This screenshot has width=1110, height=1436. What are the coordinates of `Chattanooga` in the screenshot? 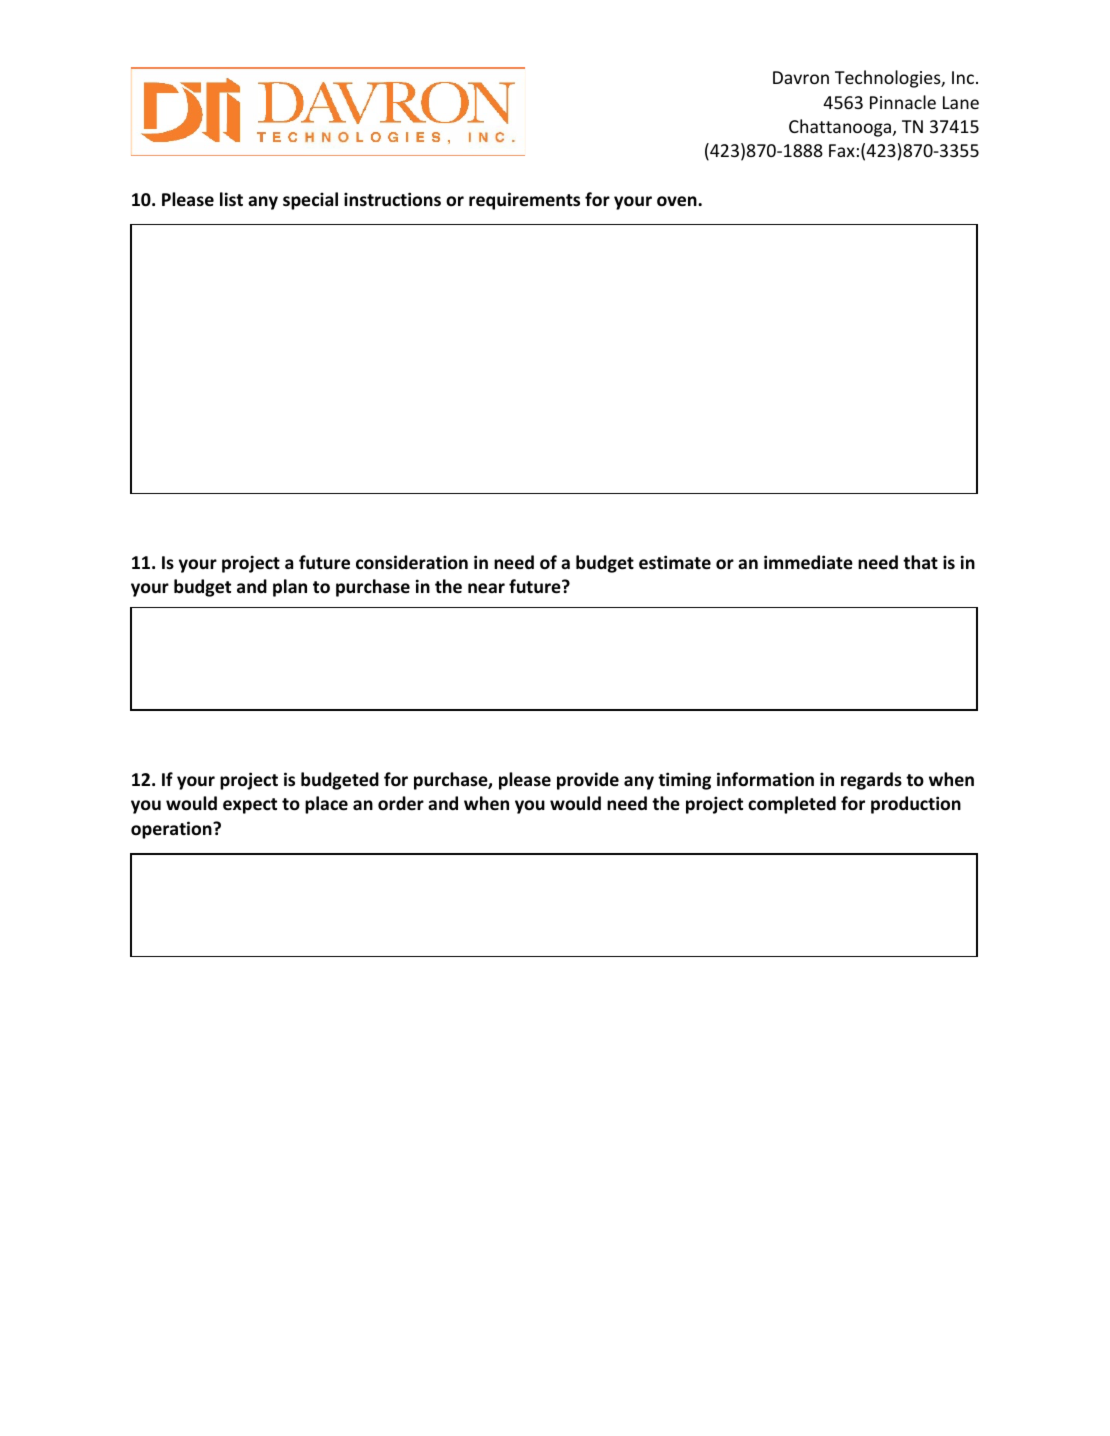 It's located at (841, 128).
